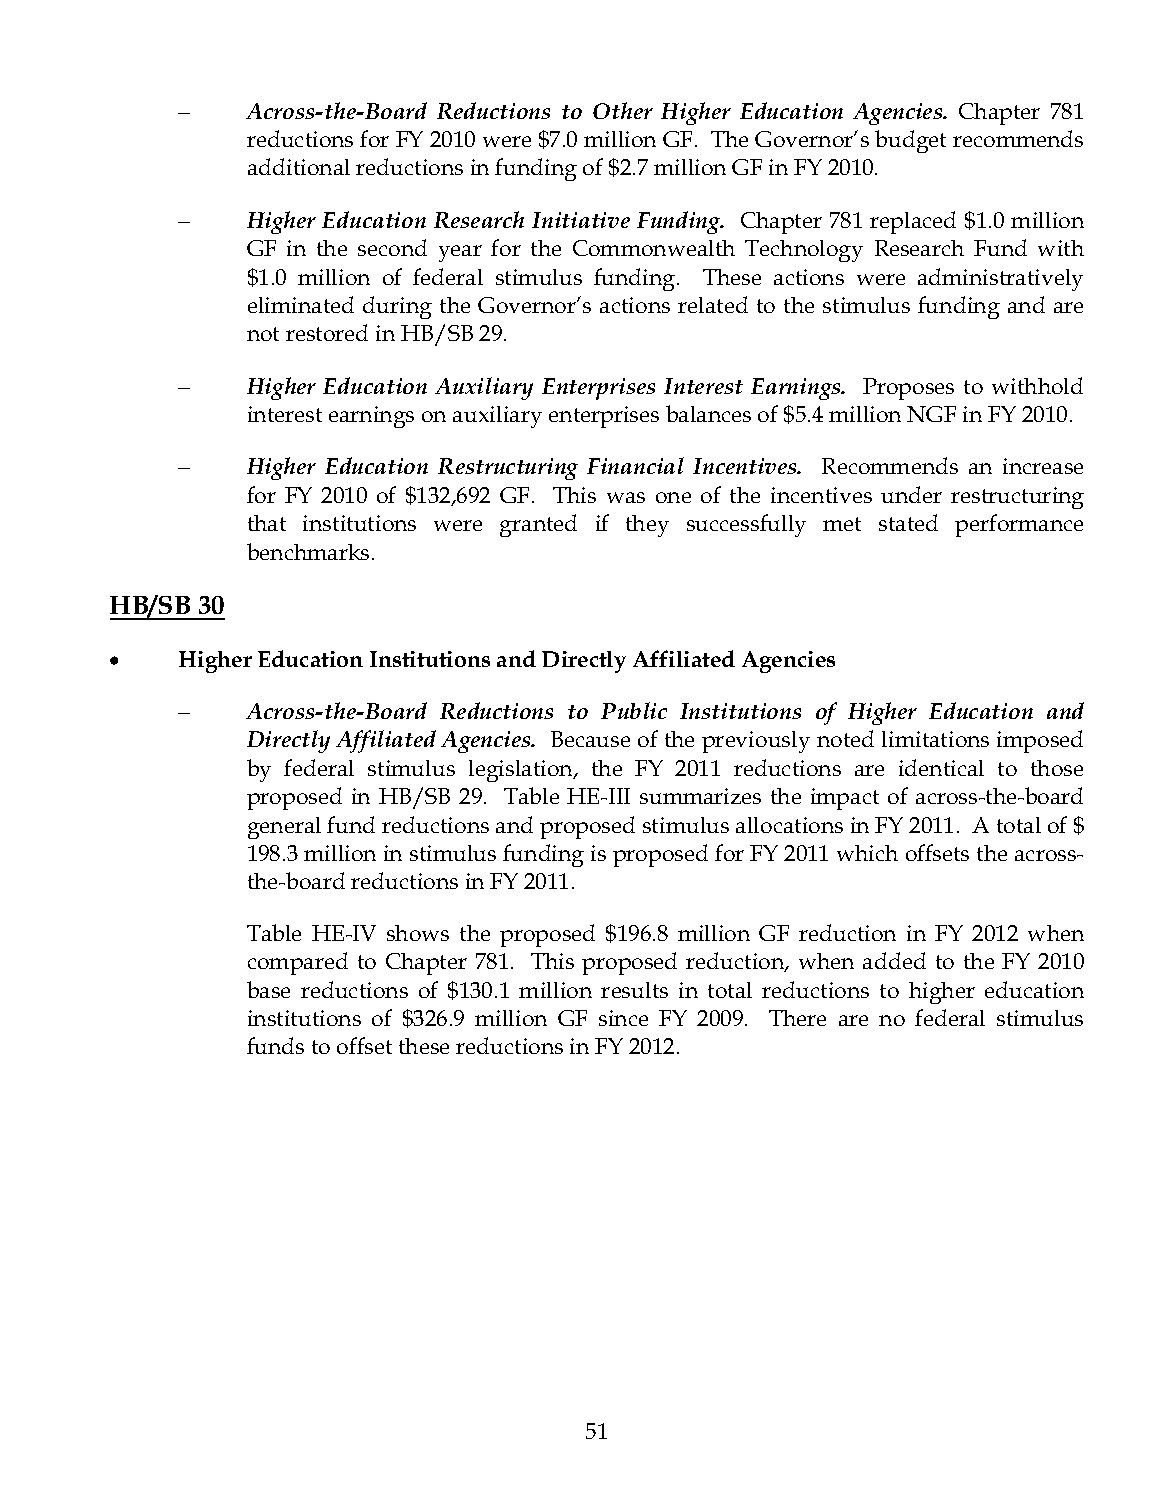  What do you see at coordinates (910, 141) in the document?
I see `budget` at bounding box center [910, 141].
